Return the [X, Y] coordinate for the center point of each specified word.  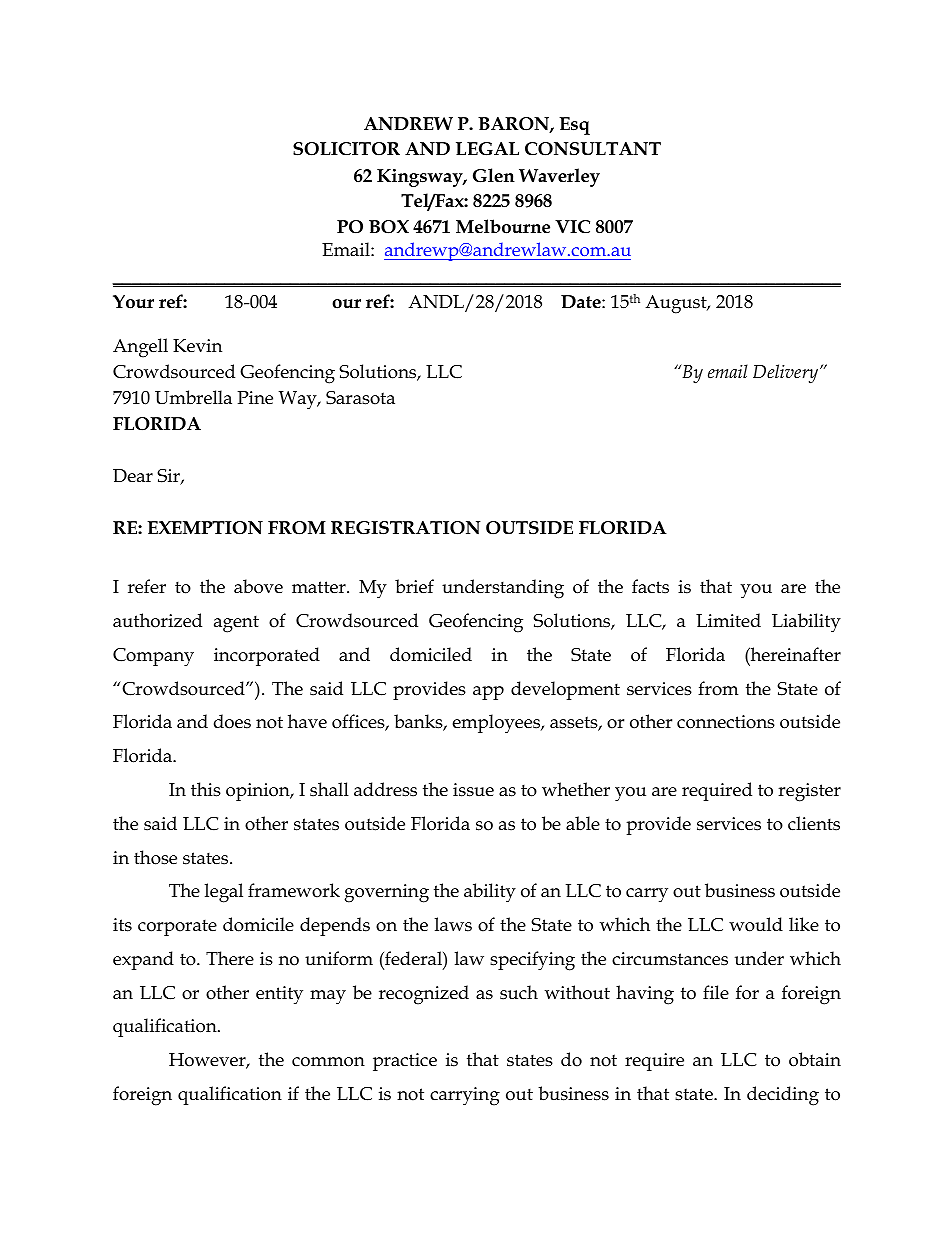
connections [726, 722]
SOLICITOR [346, 149]
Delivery [787, 373]
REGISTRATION [406, 528]
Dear [133, 476]
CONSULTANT [593, 149]
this [206, 789]
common [328, 1062]
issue [473, 790]
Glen [494, 175]
